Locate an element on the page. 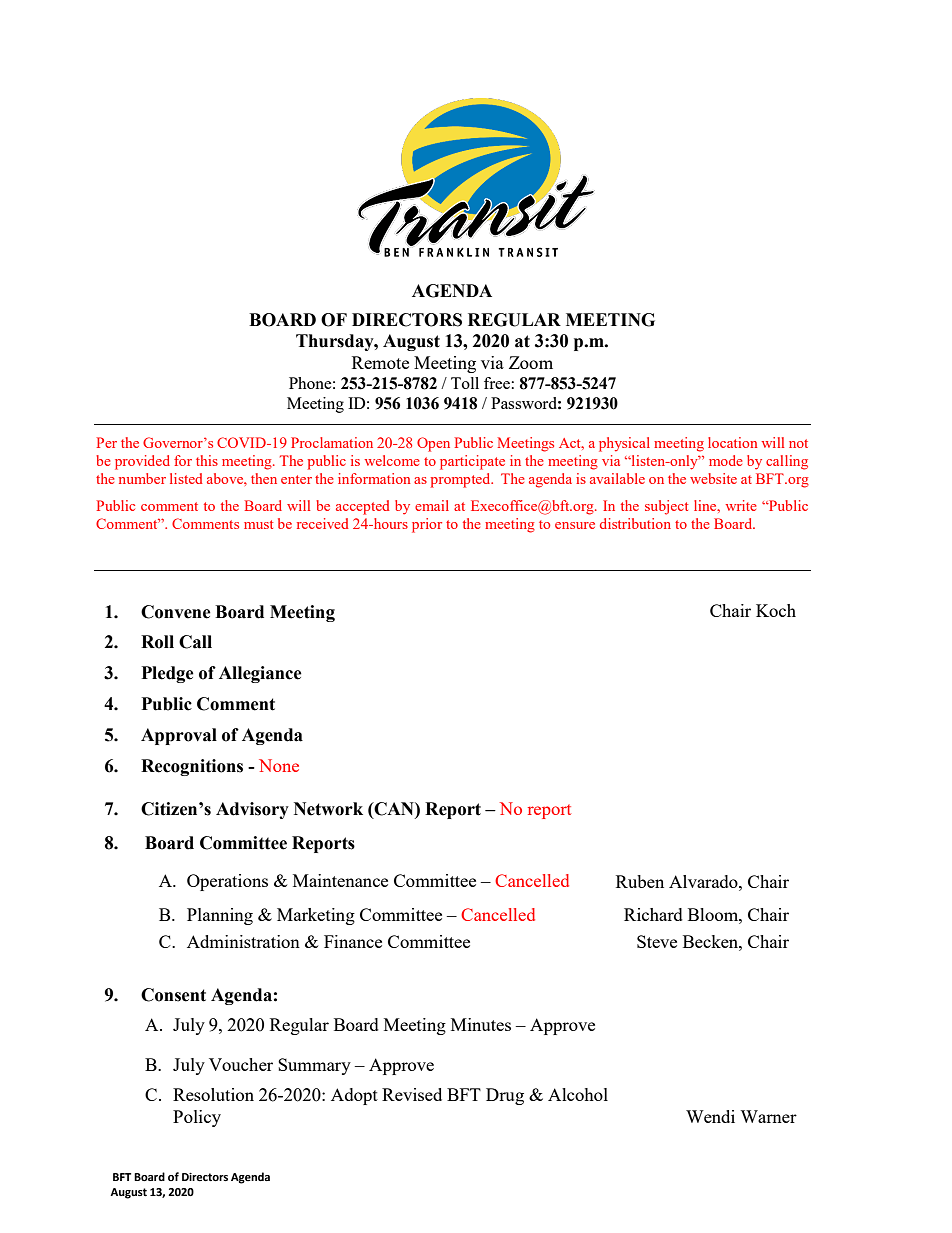 This page has width=952, height=1233. Operations is located at coordinates (227, 882).
